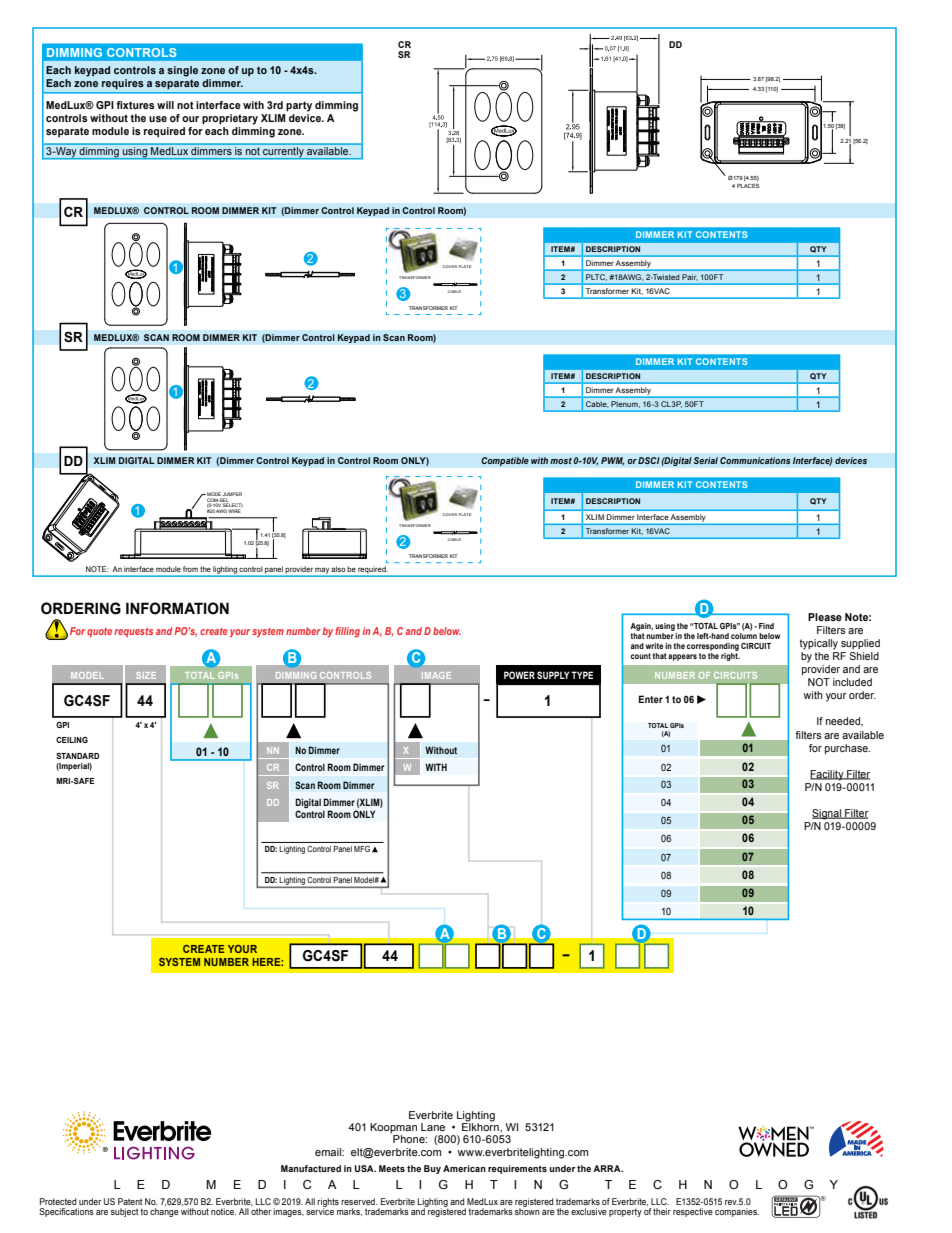 The height and width of the screenshot is (1233, 952). What do you see at coordinates (737, 1212) in the screenshot?
I see `companies` at bounding box center [737, 1212].
